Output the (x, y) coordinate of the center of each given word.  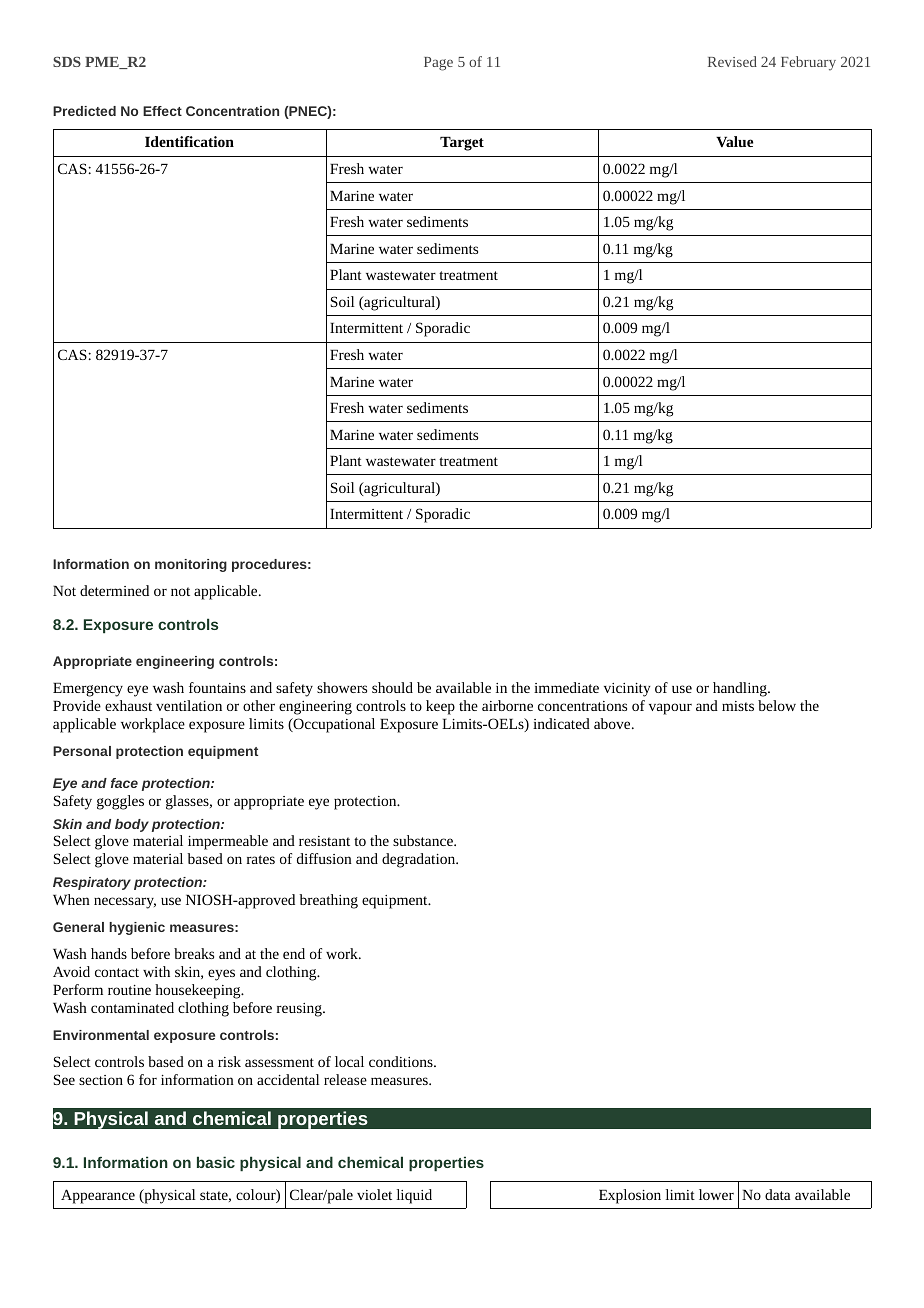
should (392, 687)
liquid (414, 1196)
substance (424, 840)
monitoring (191, 565)
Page (438, 64)
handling (741, 689)
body (132, 825)
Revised (732, 61)
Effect (162, 111)
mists (738, 706)
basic (216, 1162)
